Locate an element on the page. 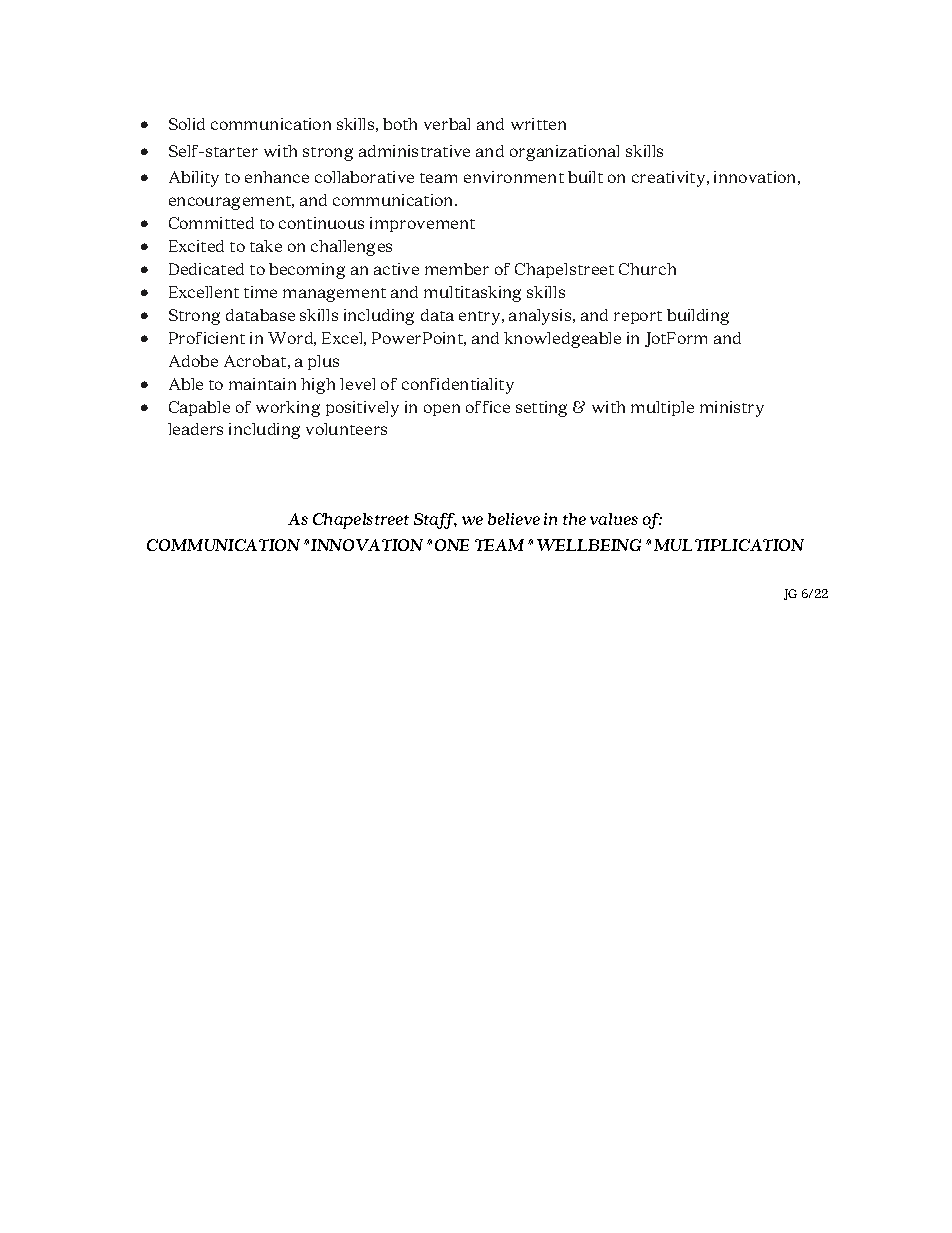 The width and height of the image is (952, 1233). Staff is located at coordinates (435, 521).
